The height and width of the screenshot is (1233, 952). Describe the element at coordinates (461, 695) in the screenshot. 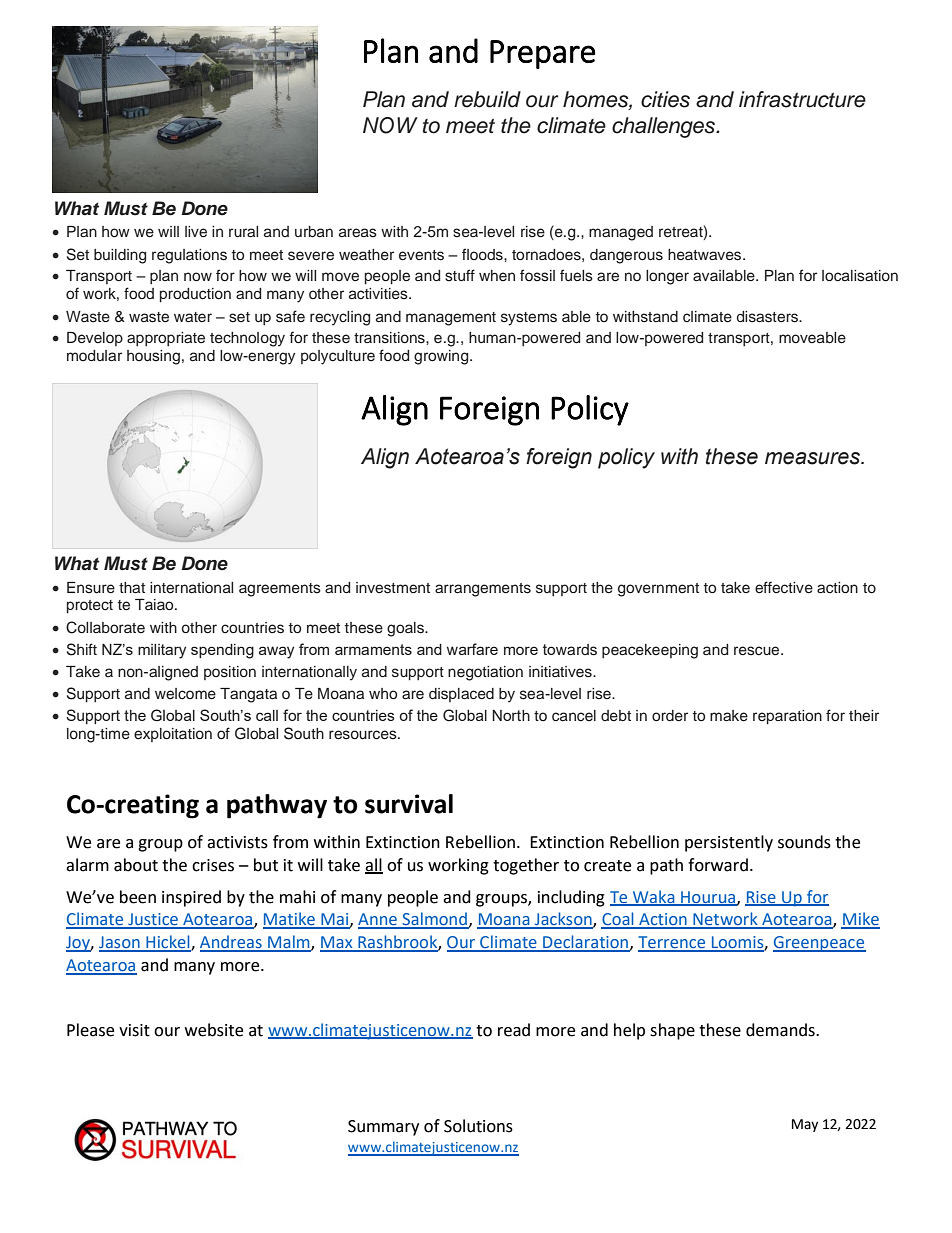

I see `displaced` at that location.
